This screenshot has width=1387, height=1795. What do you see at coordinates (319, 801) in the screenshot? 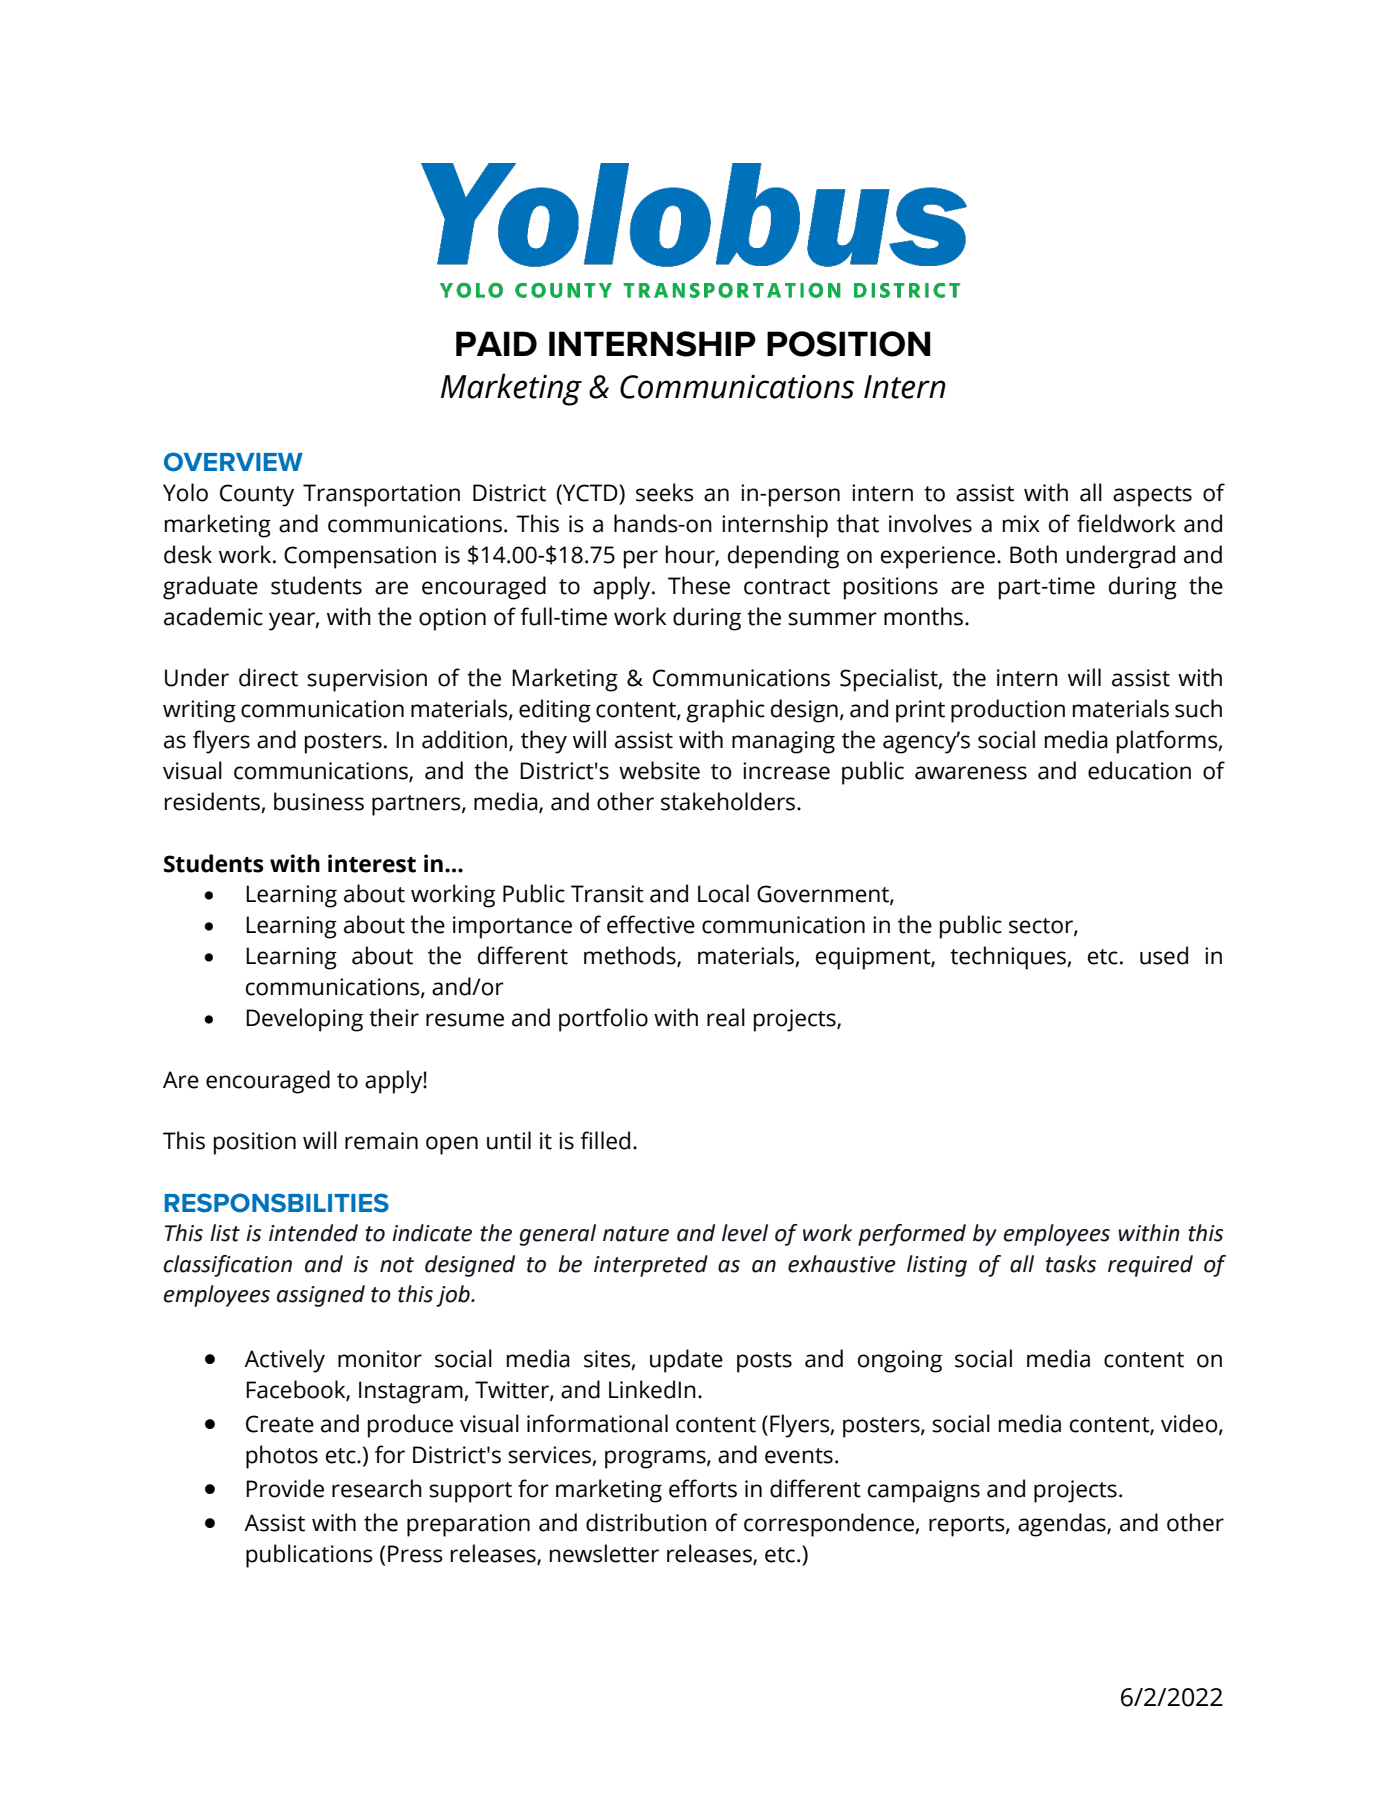
I see `business` at bounding box center [319, 801].
